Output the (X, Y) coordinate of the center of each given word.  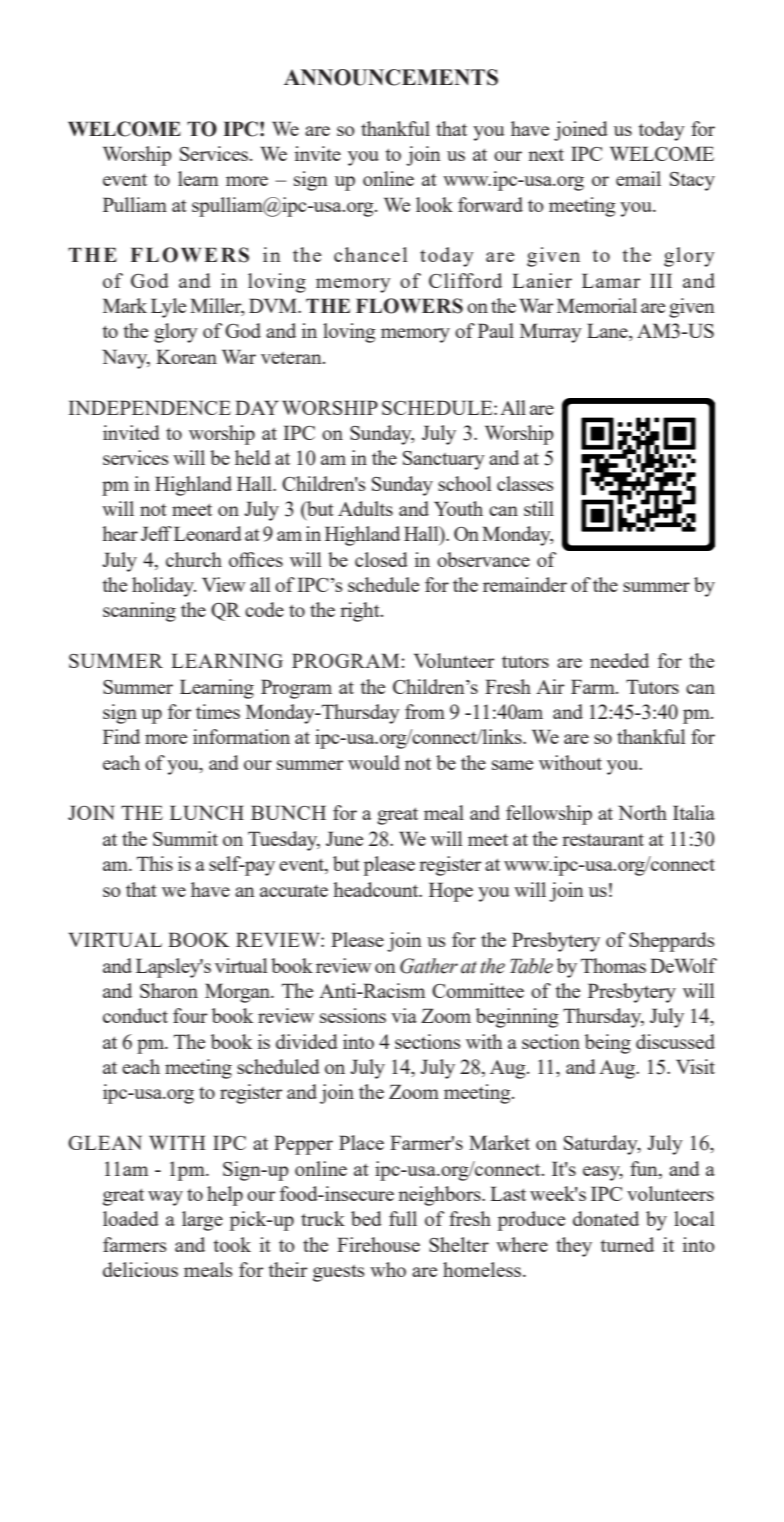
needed (619, 660)
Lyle (168, 308)
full (403, 1218)
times (218, 711)
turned (627, 1244)
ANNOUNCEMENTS (391, 77)
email (638, 178)
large (202, 1221)
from (425, 711)
